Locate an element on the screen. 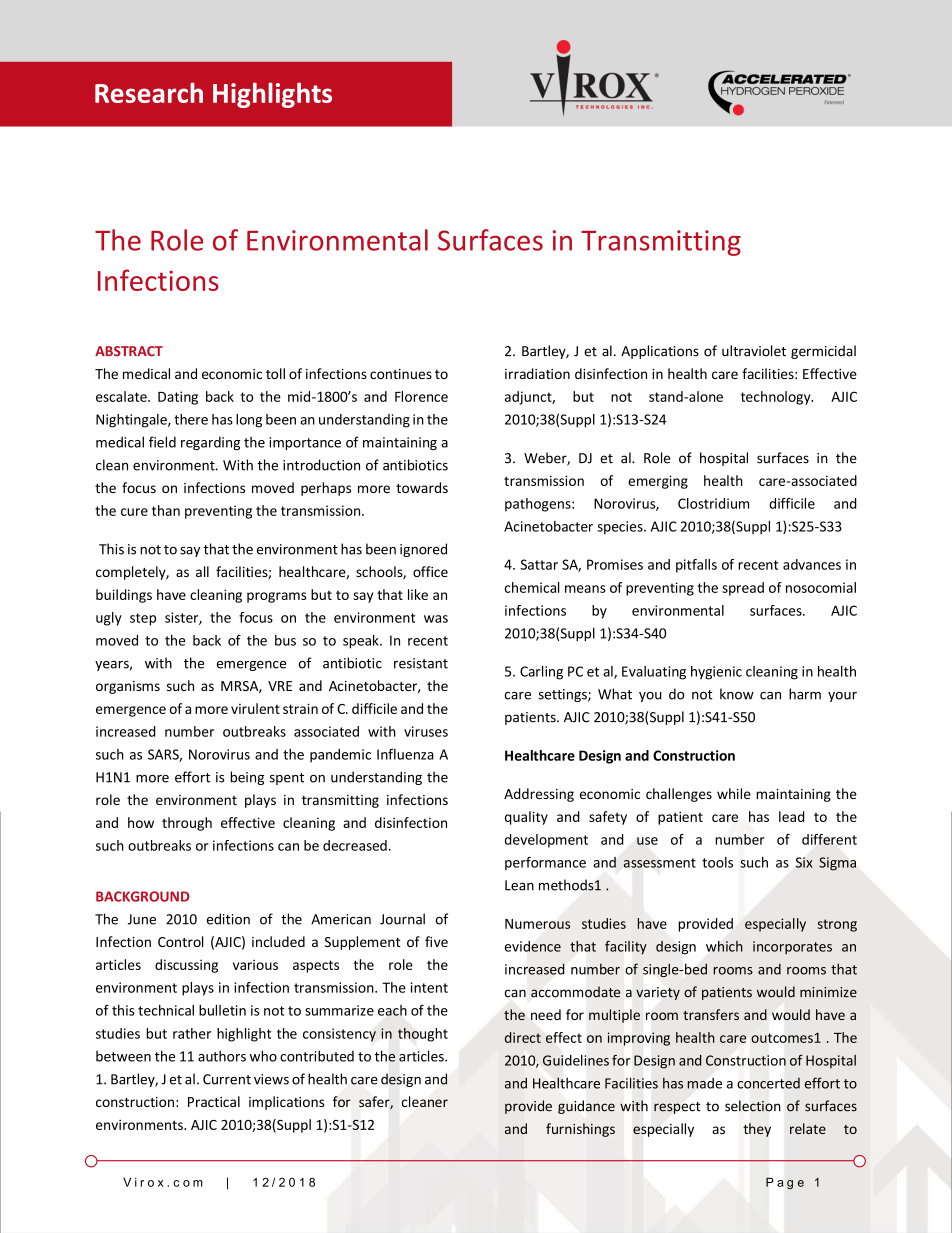 This screenshot has width=952, height=1233. Addressing is located at coordinates (539, 795).
